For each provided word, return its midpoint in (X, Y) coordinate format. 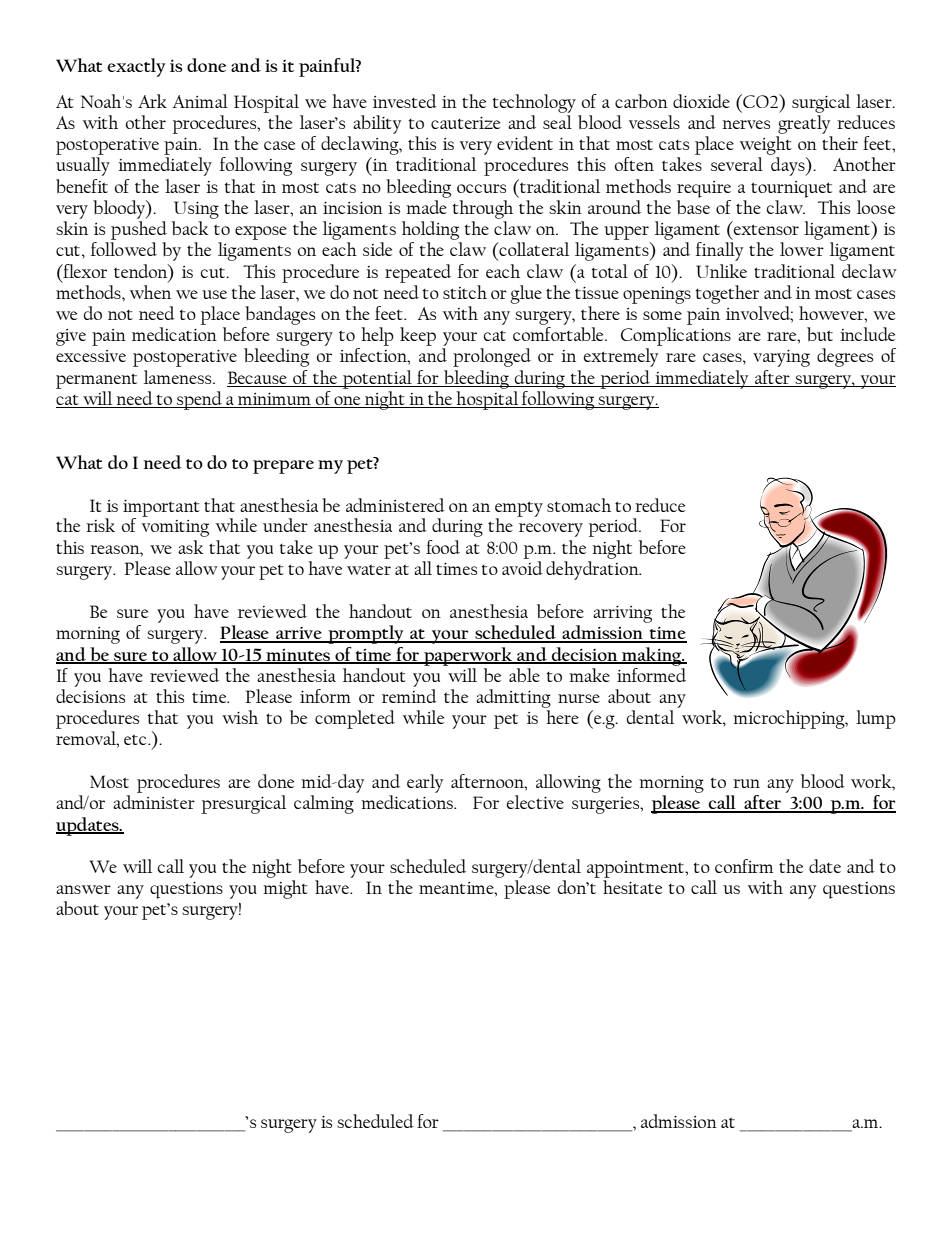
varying (781, 358)
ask (191, 547)
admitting (513, 698)
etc (136, 739)
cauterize (465, 123)
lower (802, 249)
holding (430, 230)
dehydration (593, 570)
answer (83, 889)
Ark (152, 101)
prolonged (492, 357)
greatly (804, 124)
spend (199, 400)
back (190, 228)
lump (876, 719)
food (443, 547)
